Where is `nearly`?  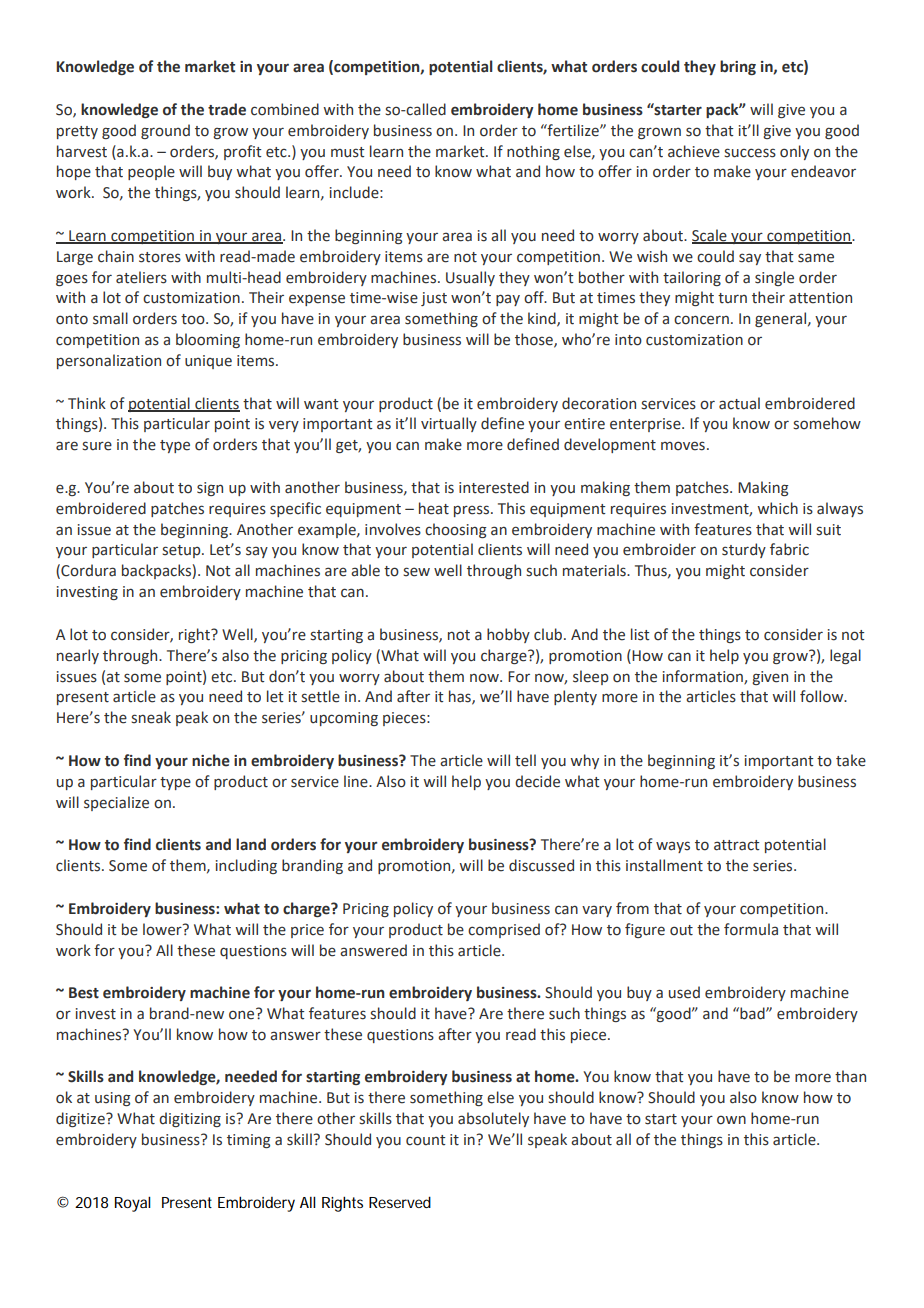 nearly is located at coordinates (78, 656).
